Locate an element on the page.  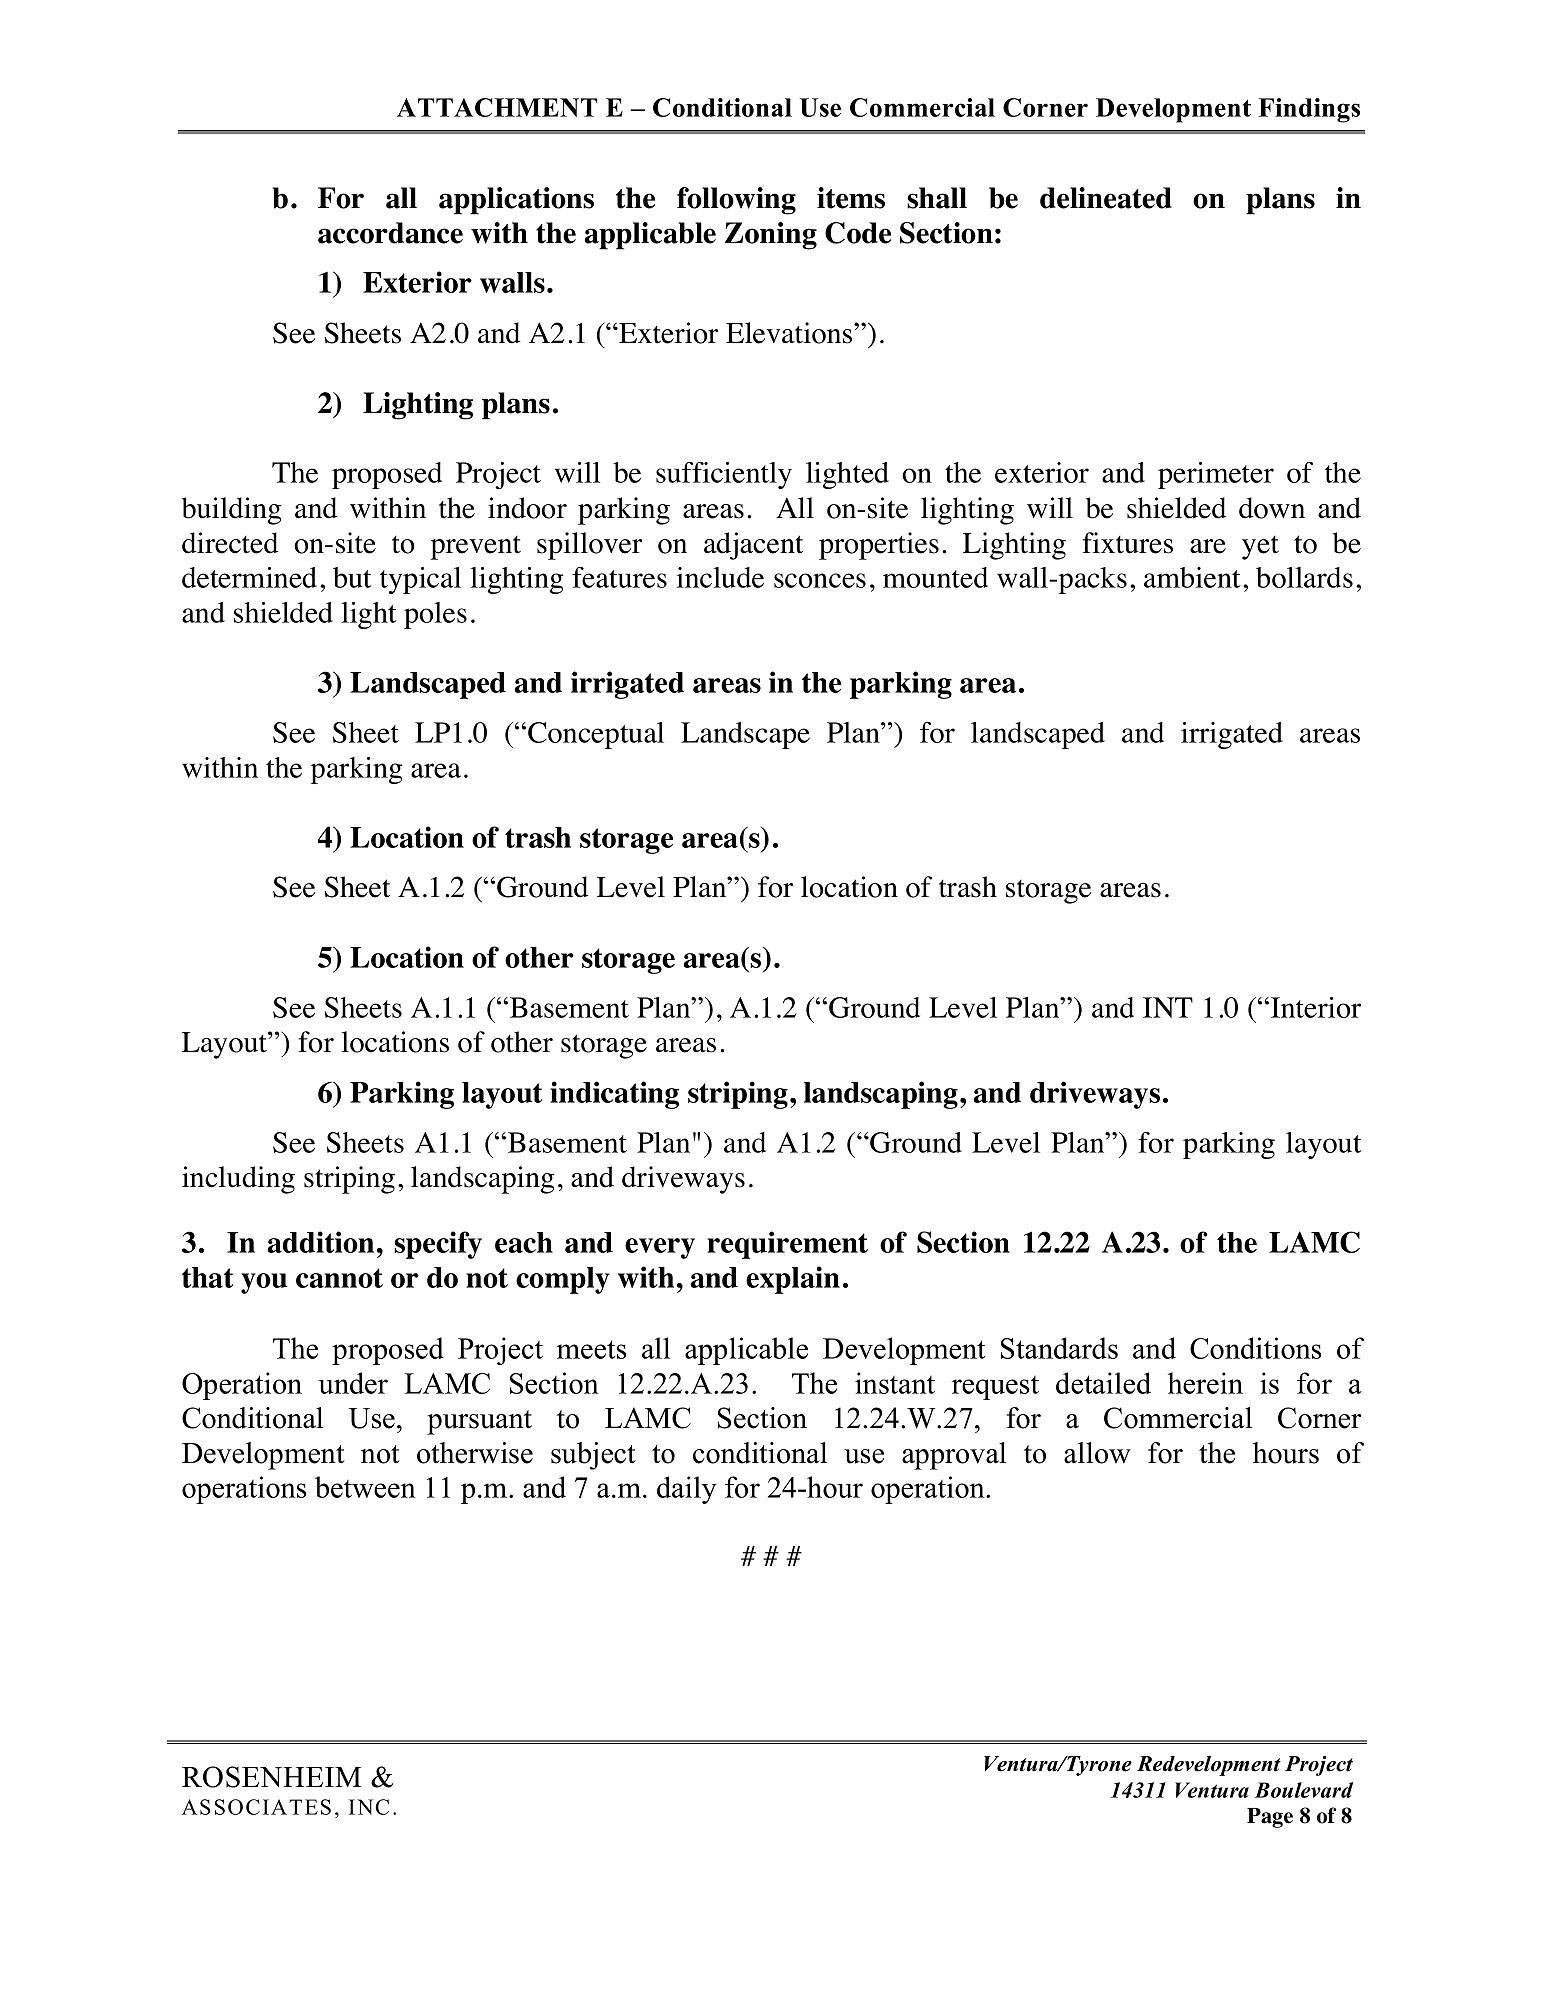
ASSOCIATES is located at coordinates (256, 1807).
